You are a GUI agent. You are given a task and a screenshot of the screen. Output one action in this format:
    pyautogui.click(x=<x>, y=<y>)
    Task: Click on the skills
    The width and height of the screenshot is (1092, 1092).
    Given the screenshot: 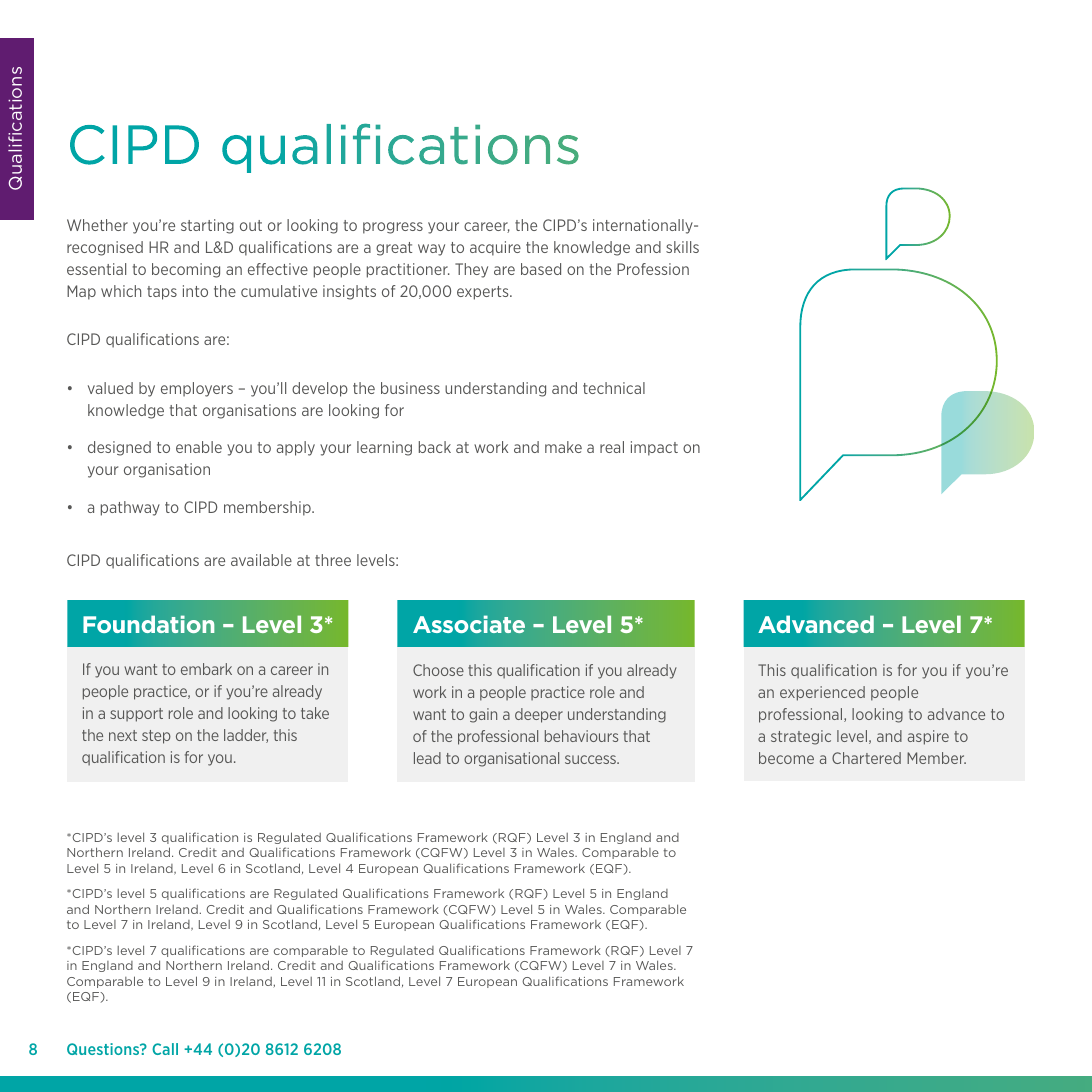 What is the action you would take?
    pyautogui.click(x=682, y=247)
